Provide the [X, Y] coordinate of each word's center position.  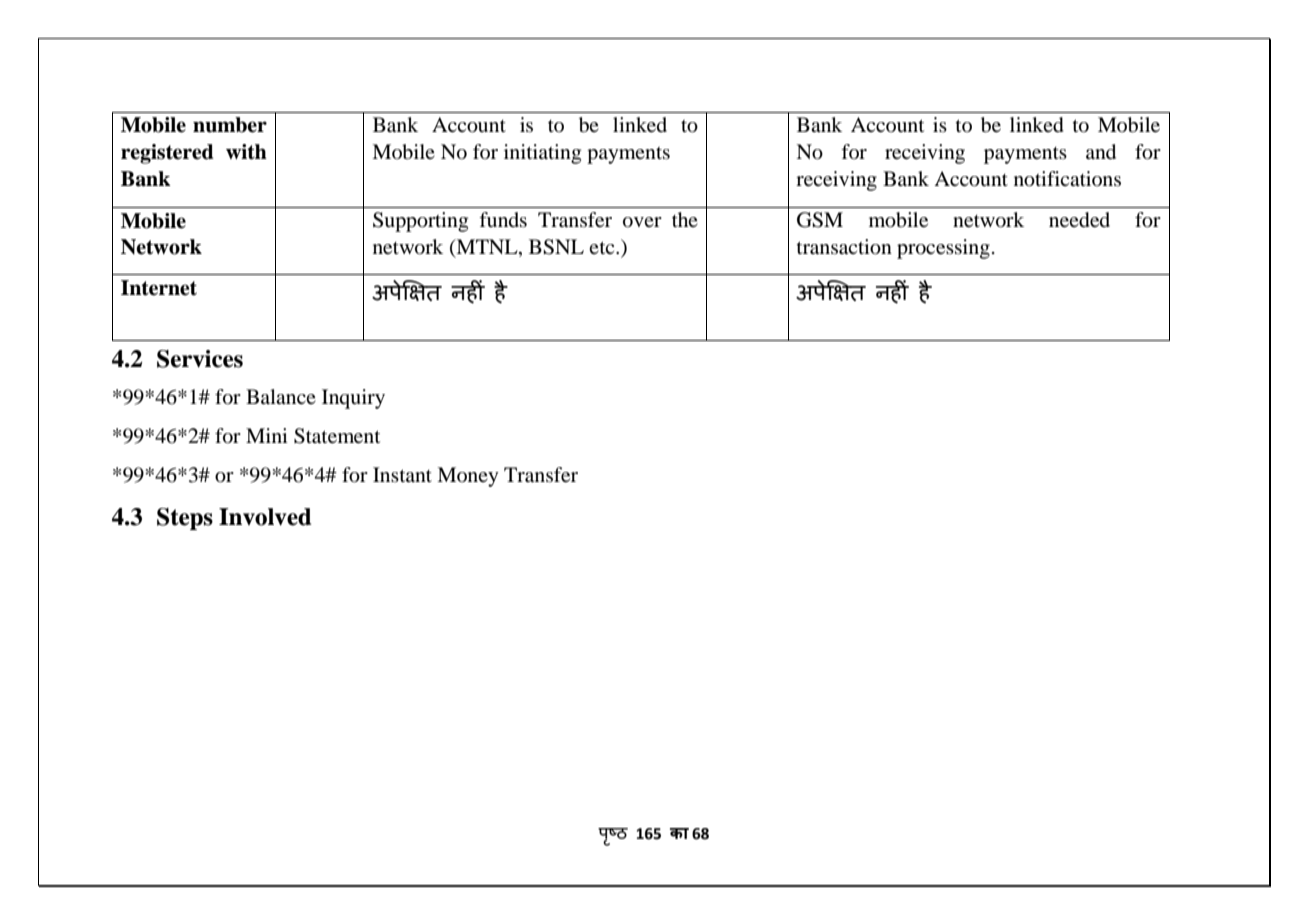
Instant [402, 474]
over [642, 222]
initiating [542, 154]
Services [200, 359]
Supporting [420, 222]
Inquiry [353, 399]
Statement [337, 436]
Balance [281, 396]
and [1101, 152]
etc [603, 247]
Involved [265, 517]
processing [943, 249]
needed [1079, 220]
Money [468, 477]
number [230, 125]
